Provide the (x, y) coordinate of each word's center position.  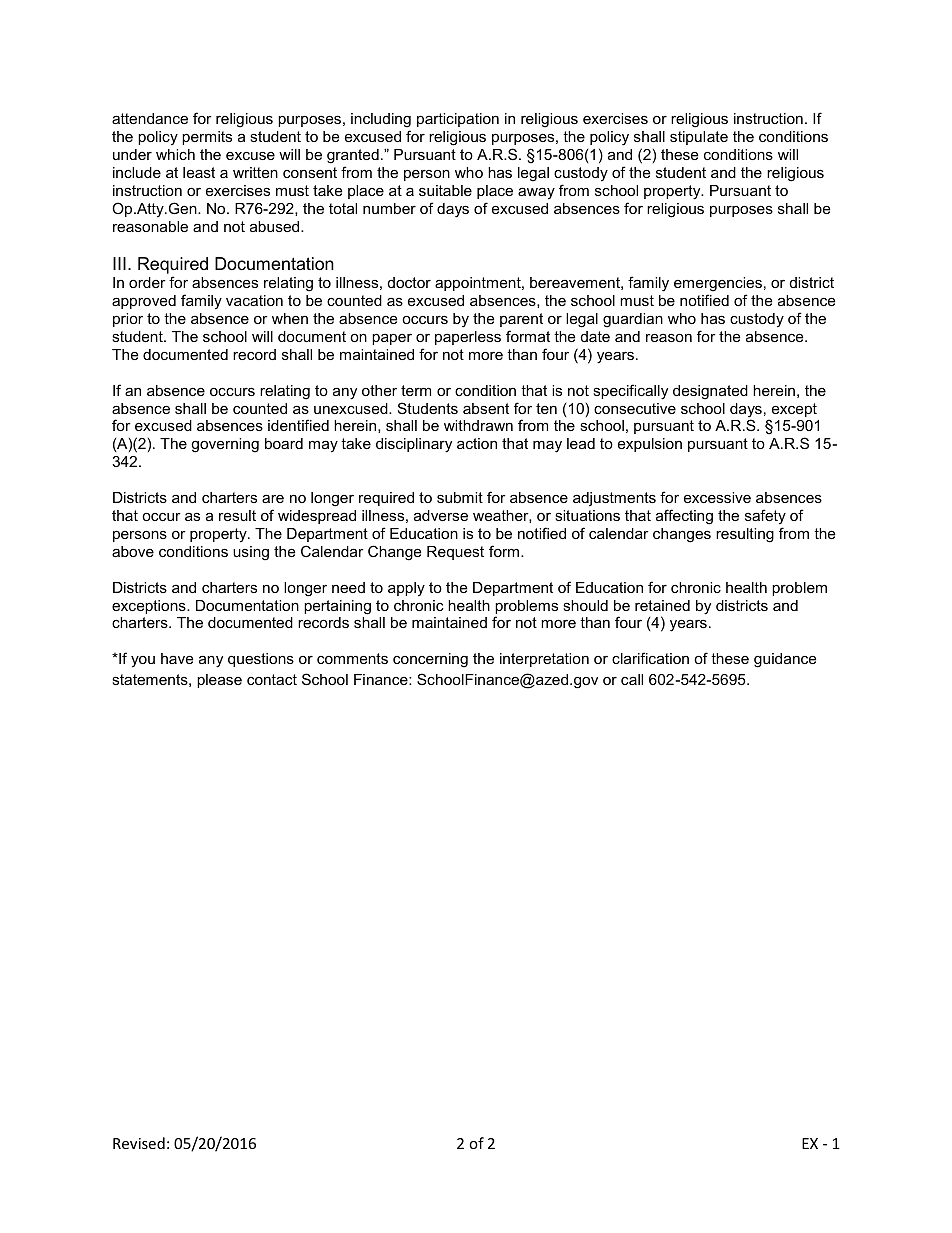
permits (207, 138)
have (177, 658)
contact (272, 679)
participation (458, 120)
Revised (139, 1143)
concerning (430, 660)
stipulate (699, 138)
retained (662, 605)
